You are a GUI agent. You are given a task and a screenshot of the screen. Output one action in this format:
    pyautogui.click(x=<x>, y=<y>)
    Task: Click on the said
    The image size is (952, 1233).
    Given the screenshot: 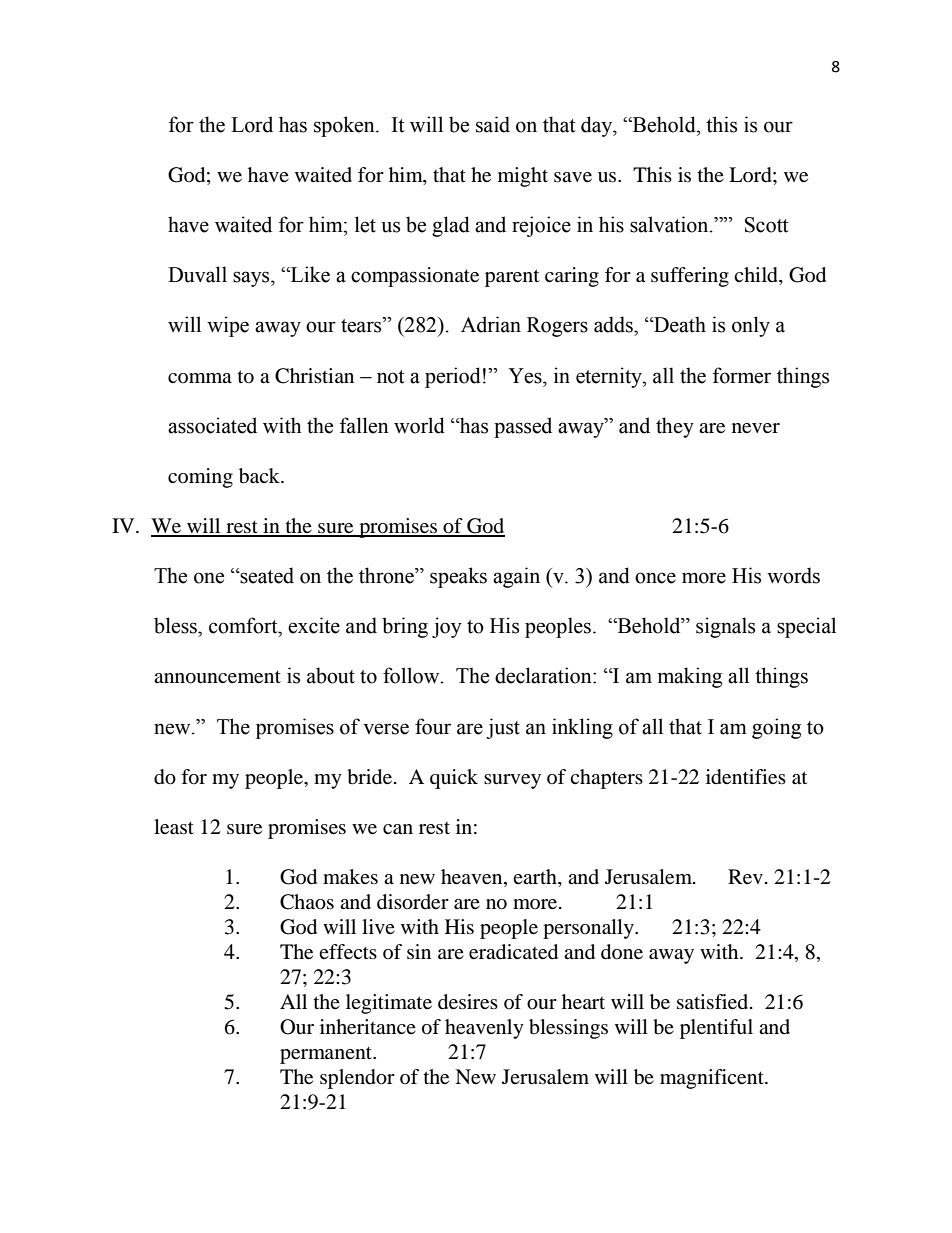 What is the action you would take?
    pyautogui.click(x=493, y=124)
